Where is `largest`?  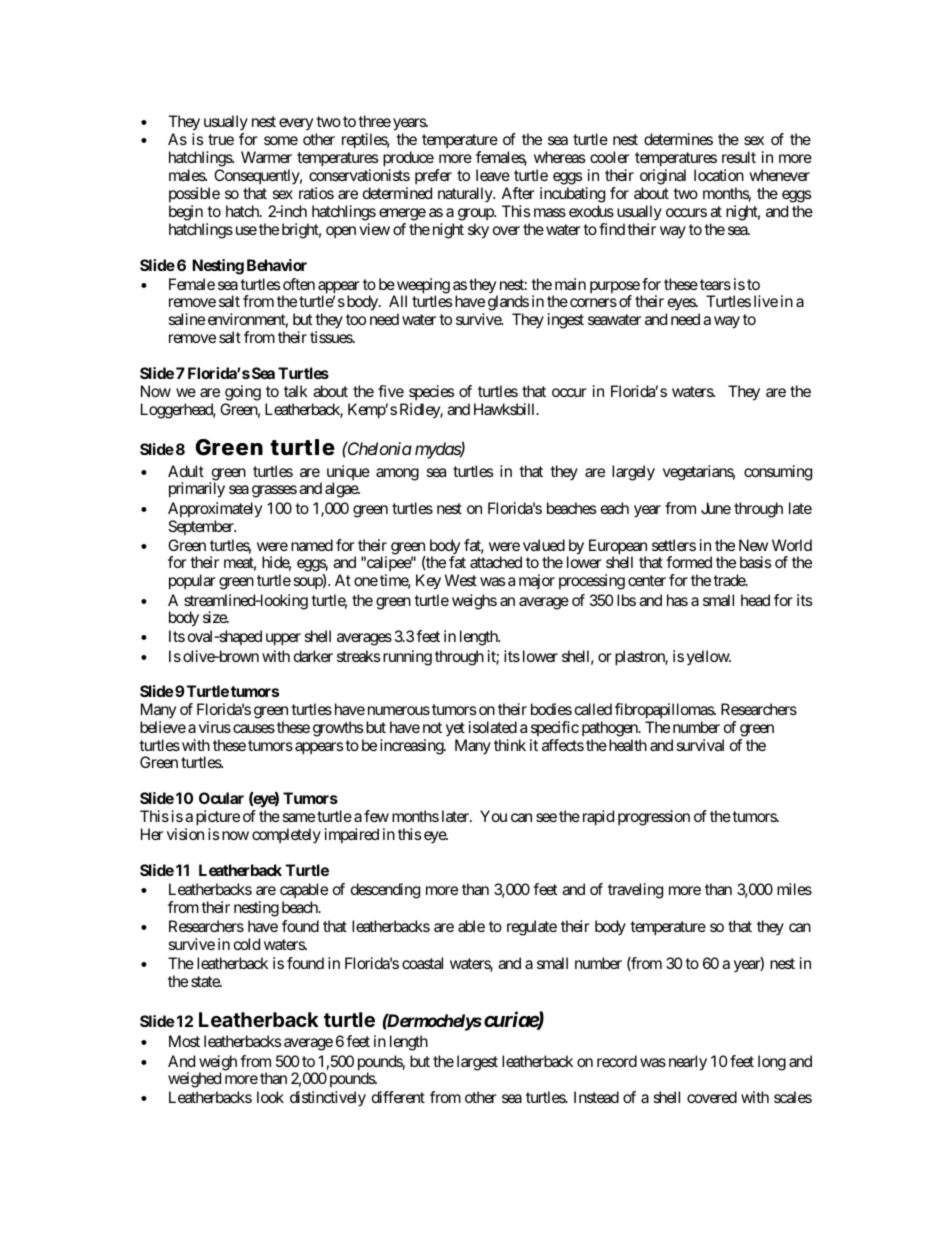 largest is located at coordinates (477, 1063).
